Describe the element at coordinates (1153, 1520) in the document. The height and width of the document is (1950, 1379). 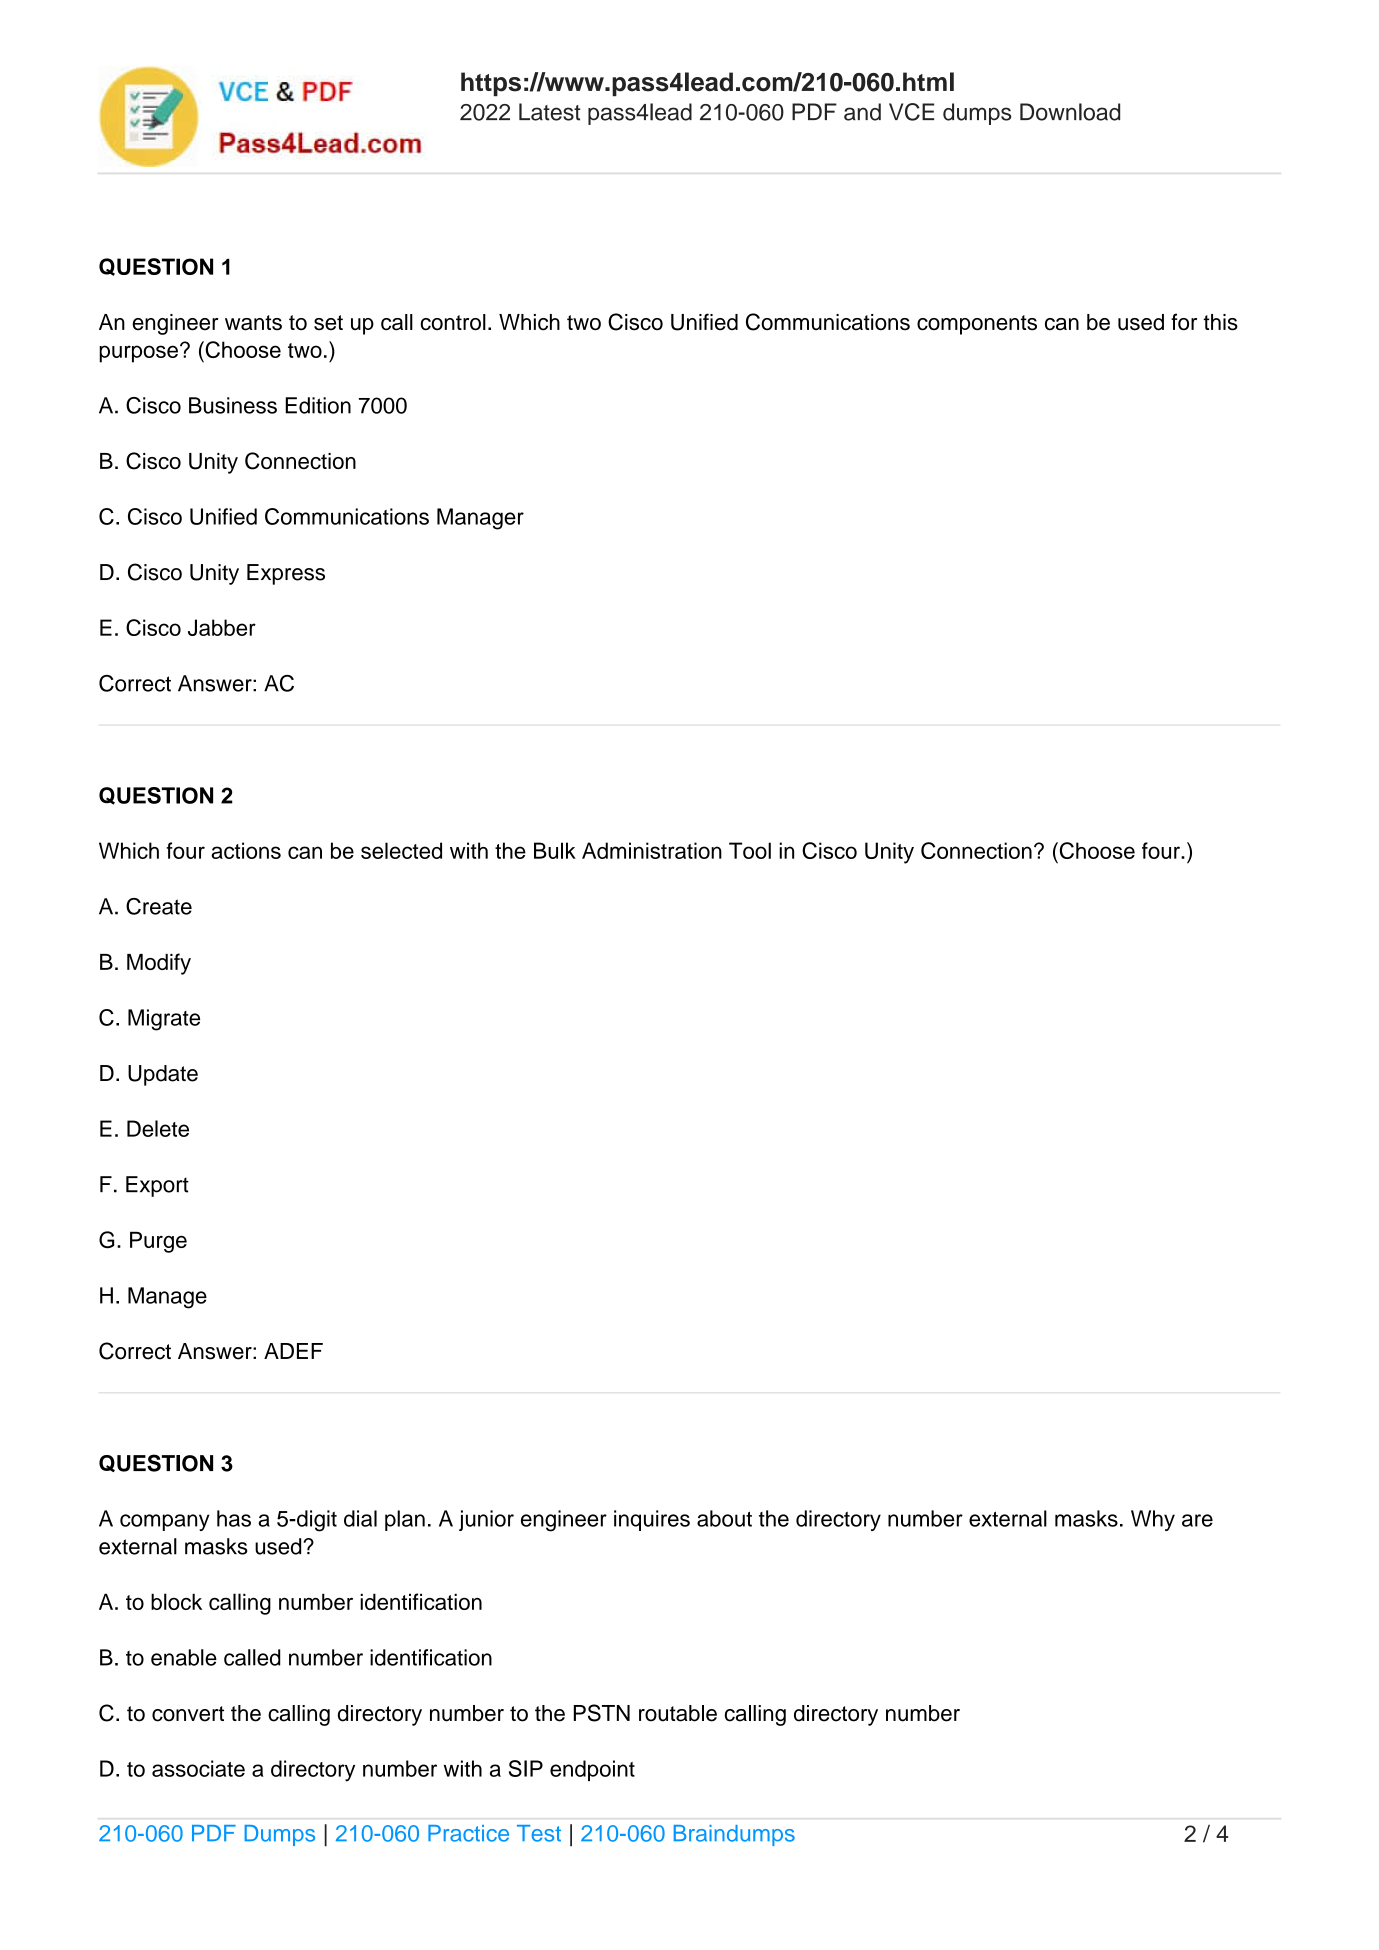
I see `Why` at that location.
